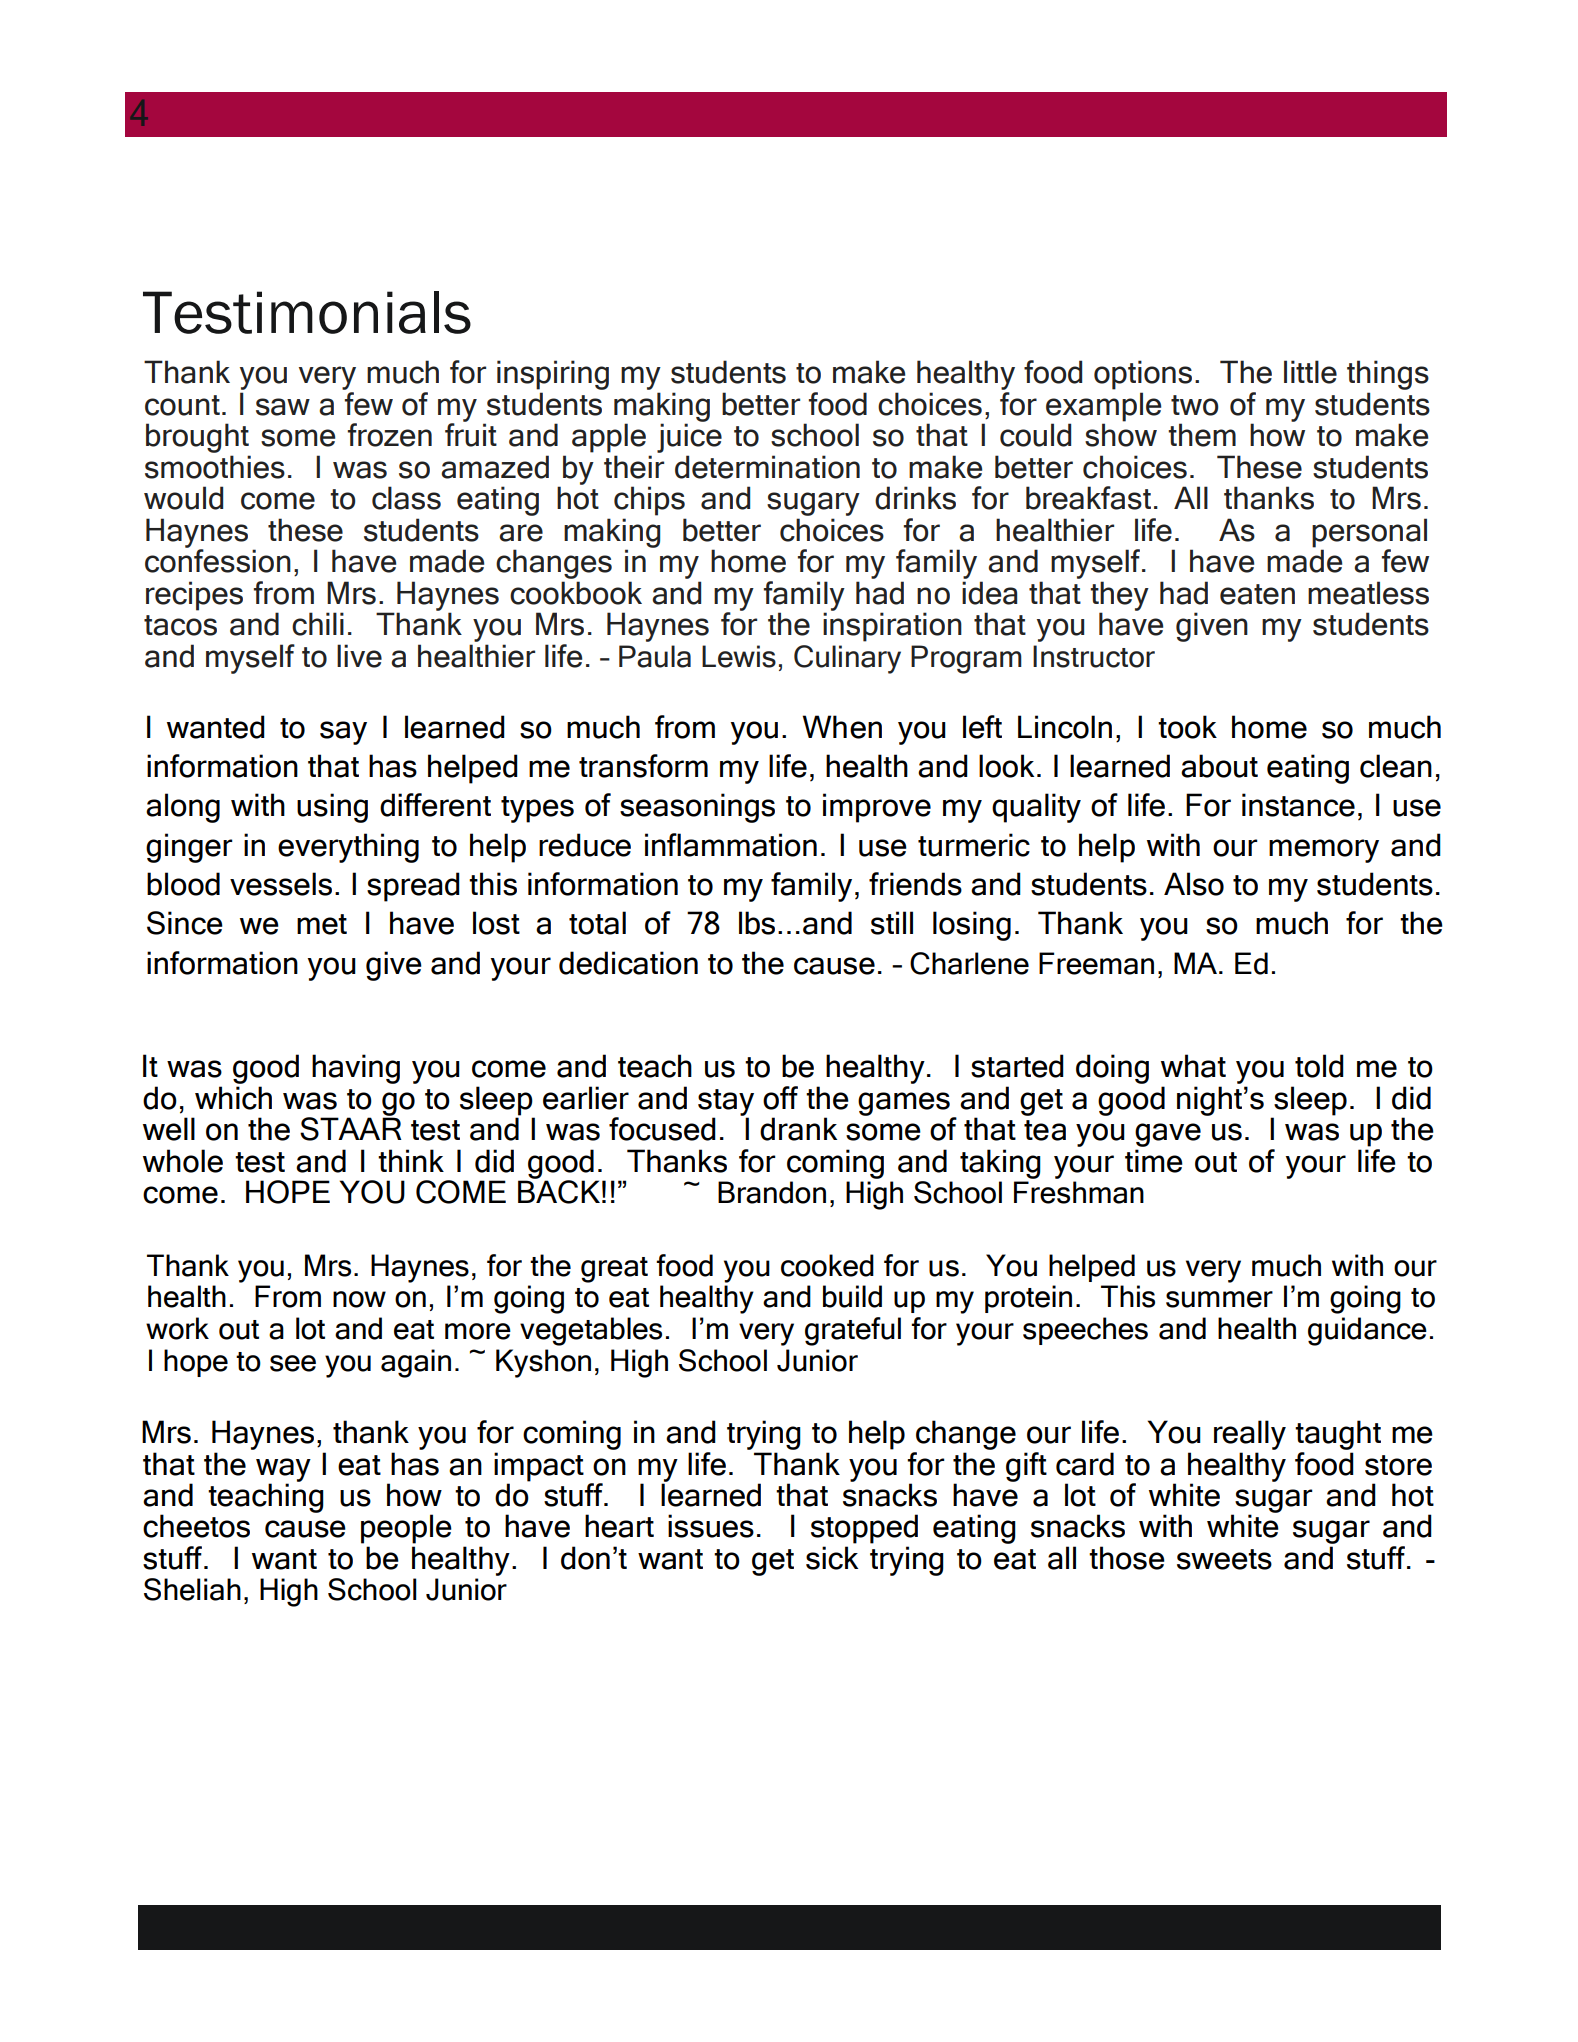  What do you see at coordinates (689, 438) in the screenshot?
I see `juice` at bounding box center [689, 438].
